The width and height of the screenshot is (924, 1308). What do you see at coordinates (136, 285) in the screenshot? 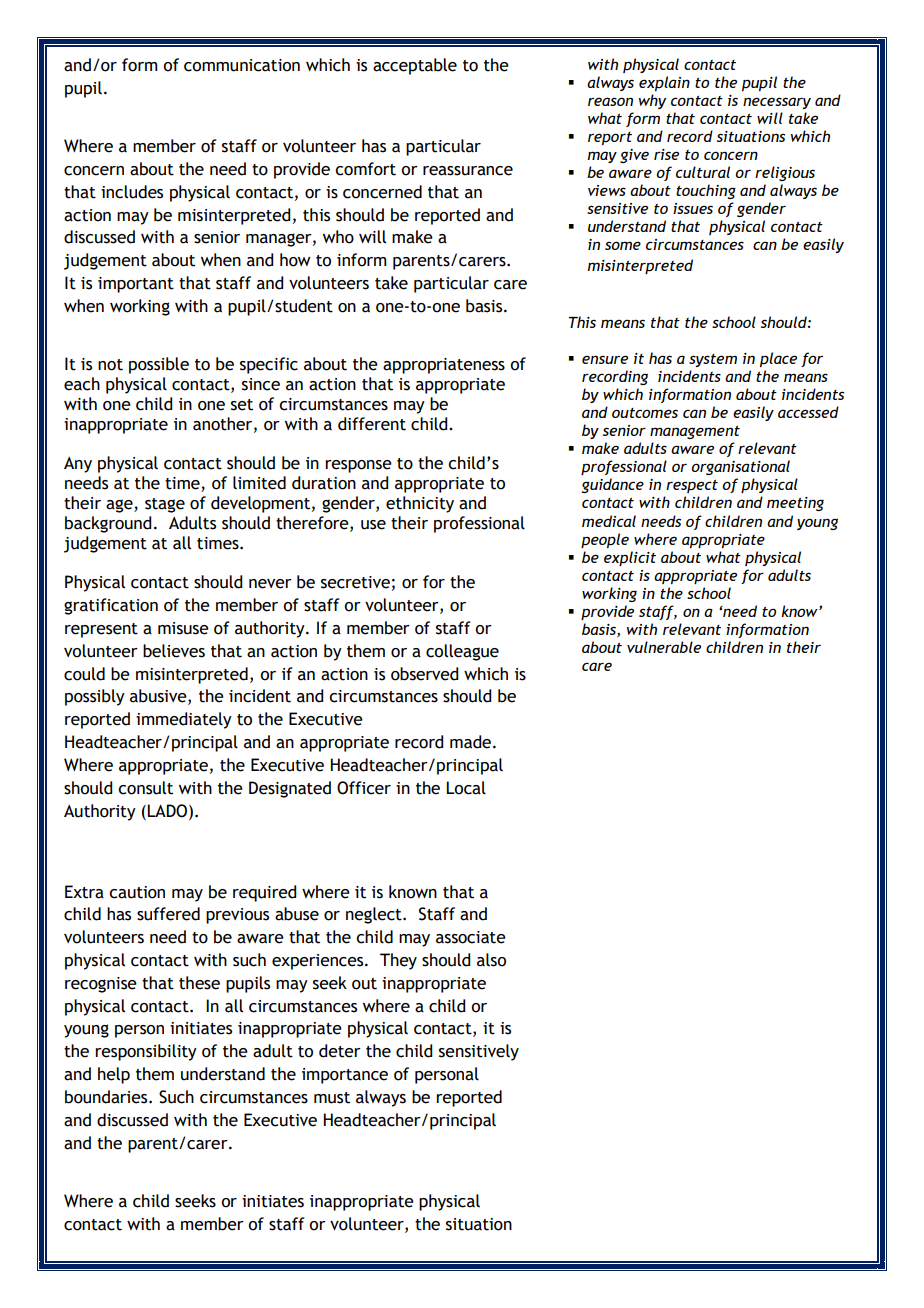
I see `important` at bounding box center [136, 285].
